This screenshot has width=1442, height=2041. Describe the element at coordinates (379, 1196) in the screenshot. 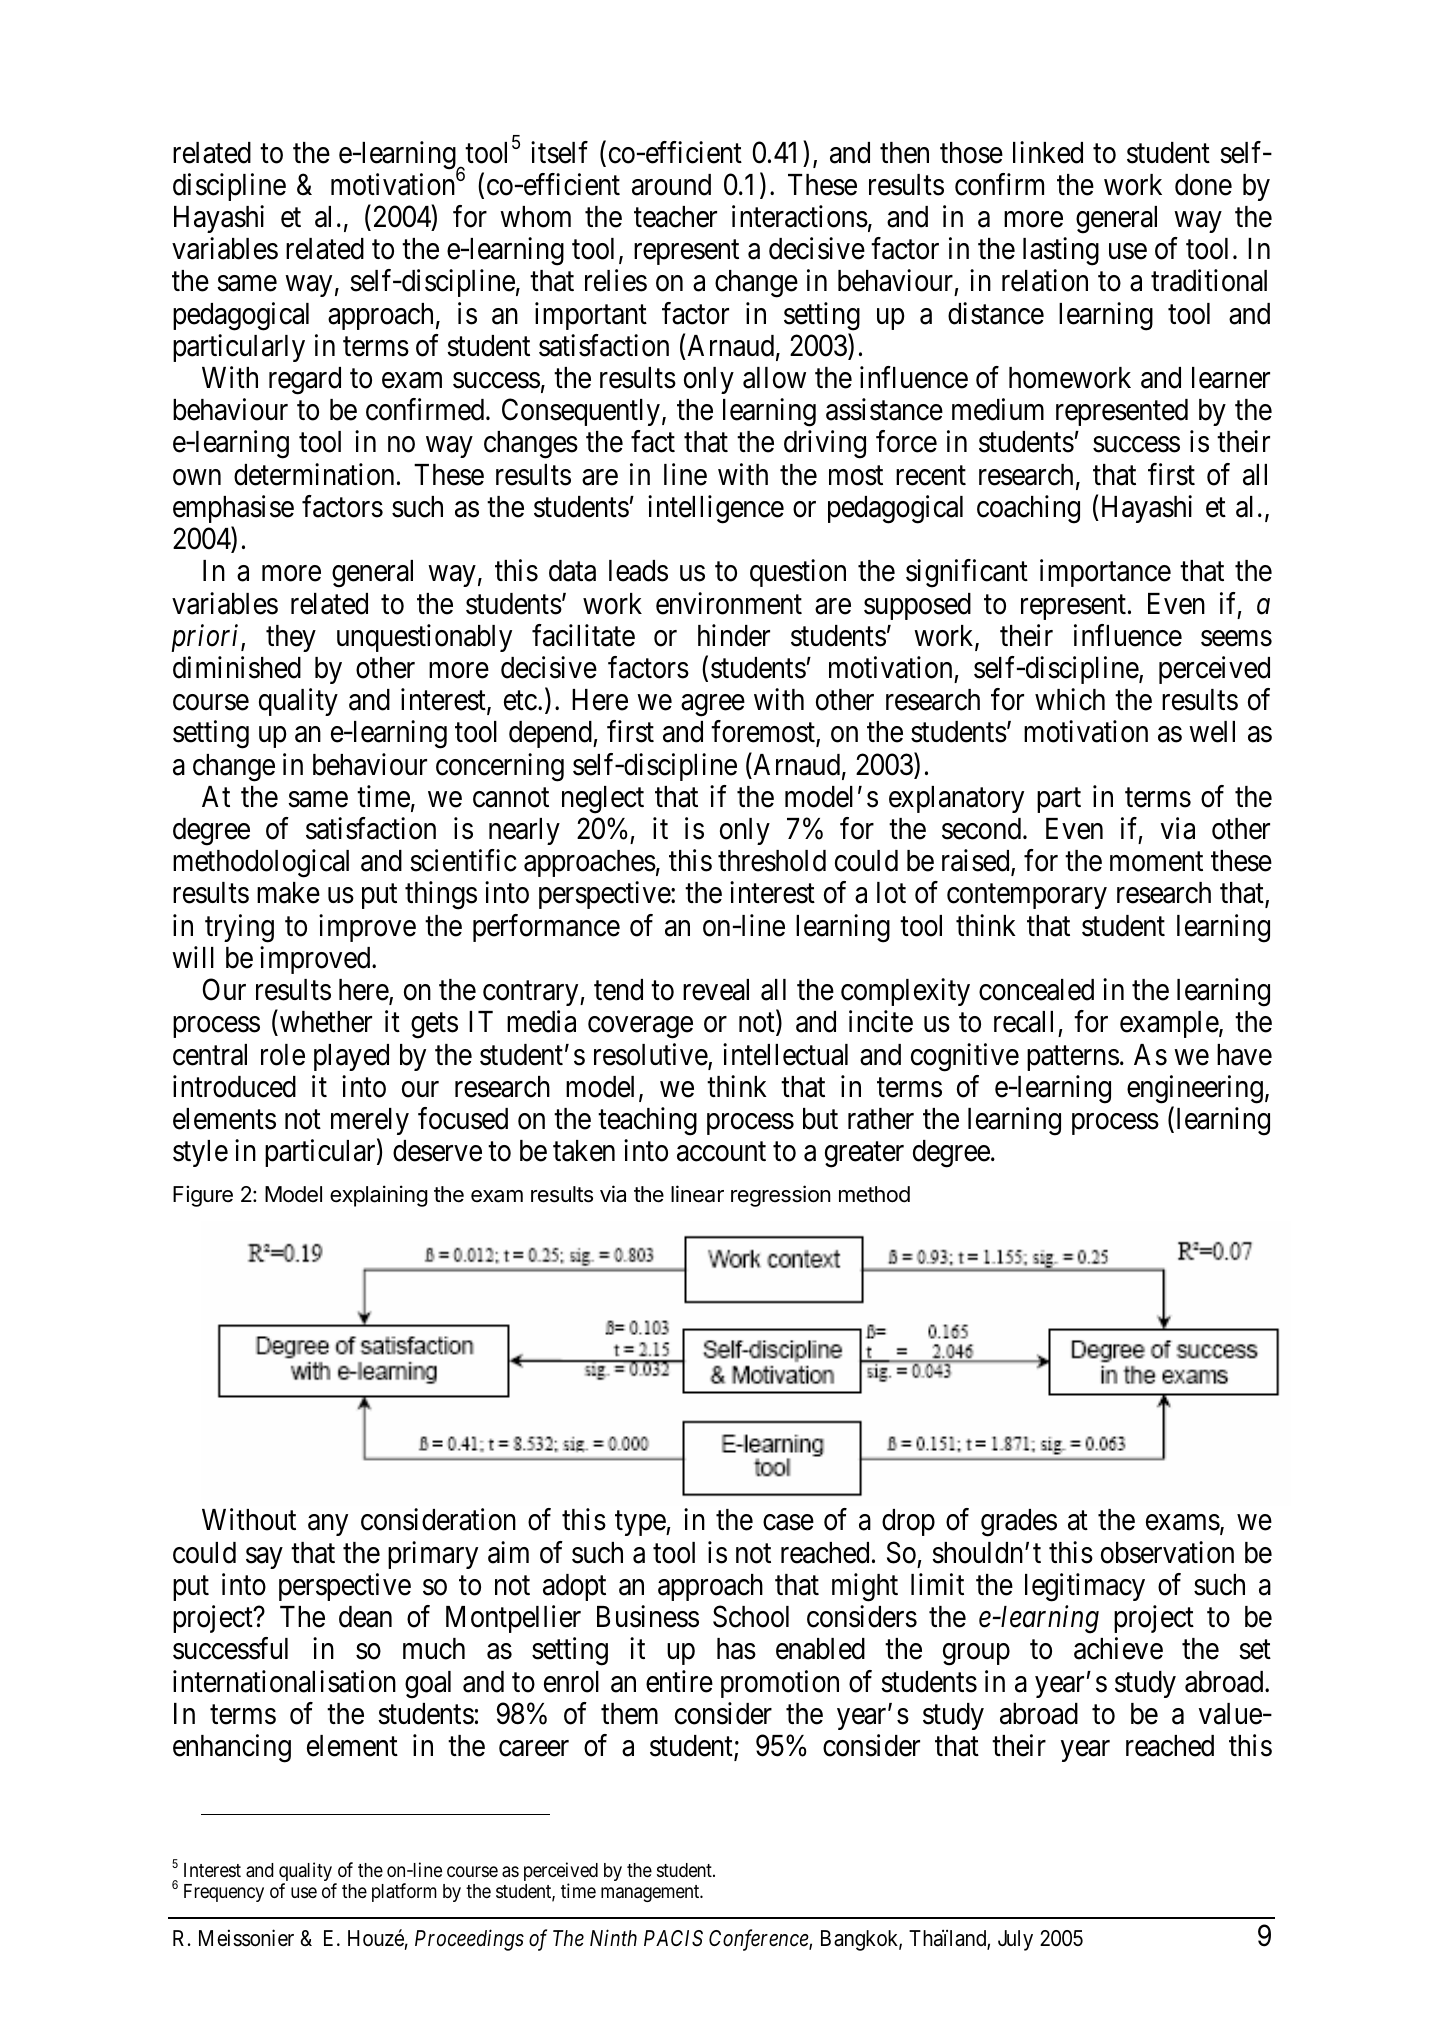

I see `explaining` at that location.
